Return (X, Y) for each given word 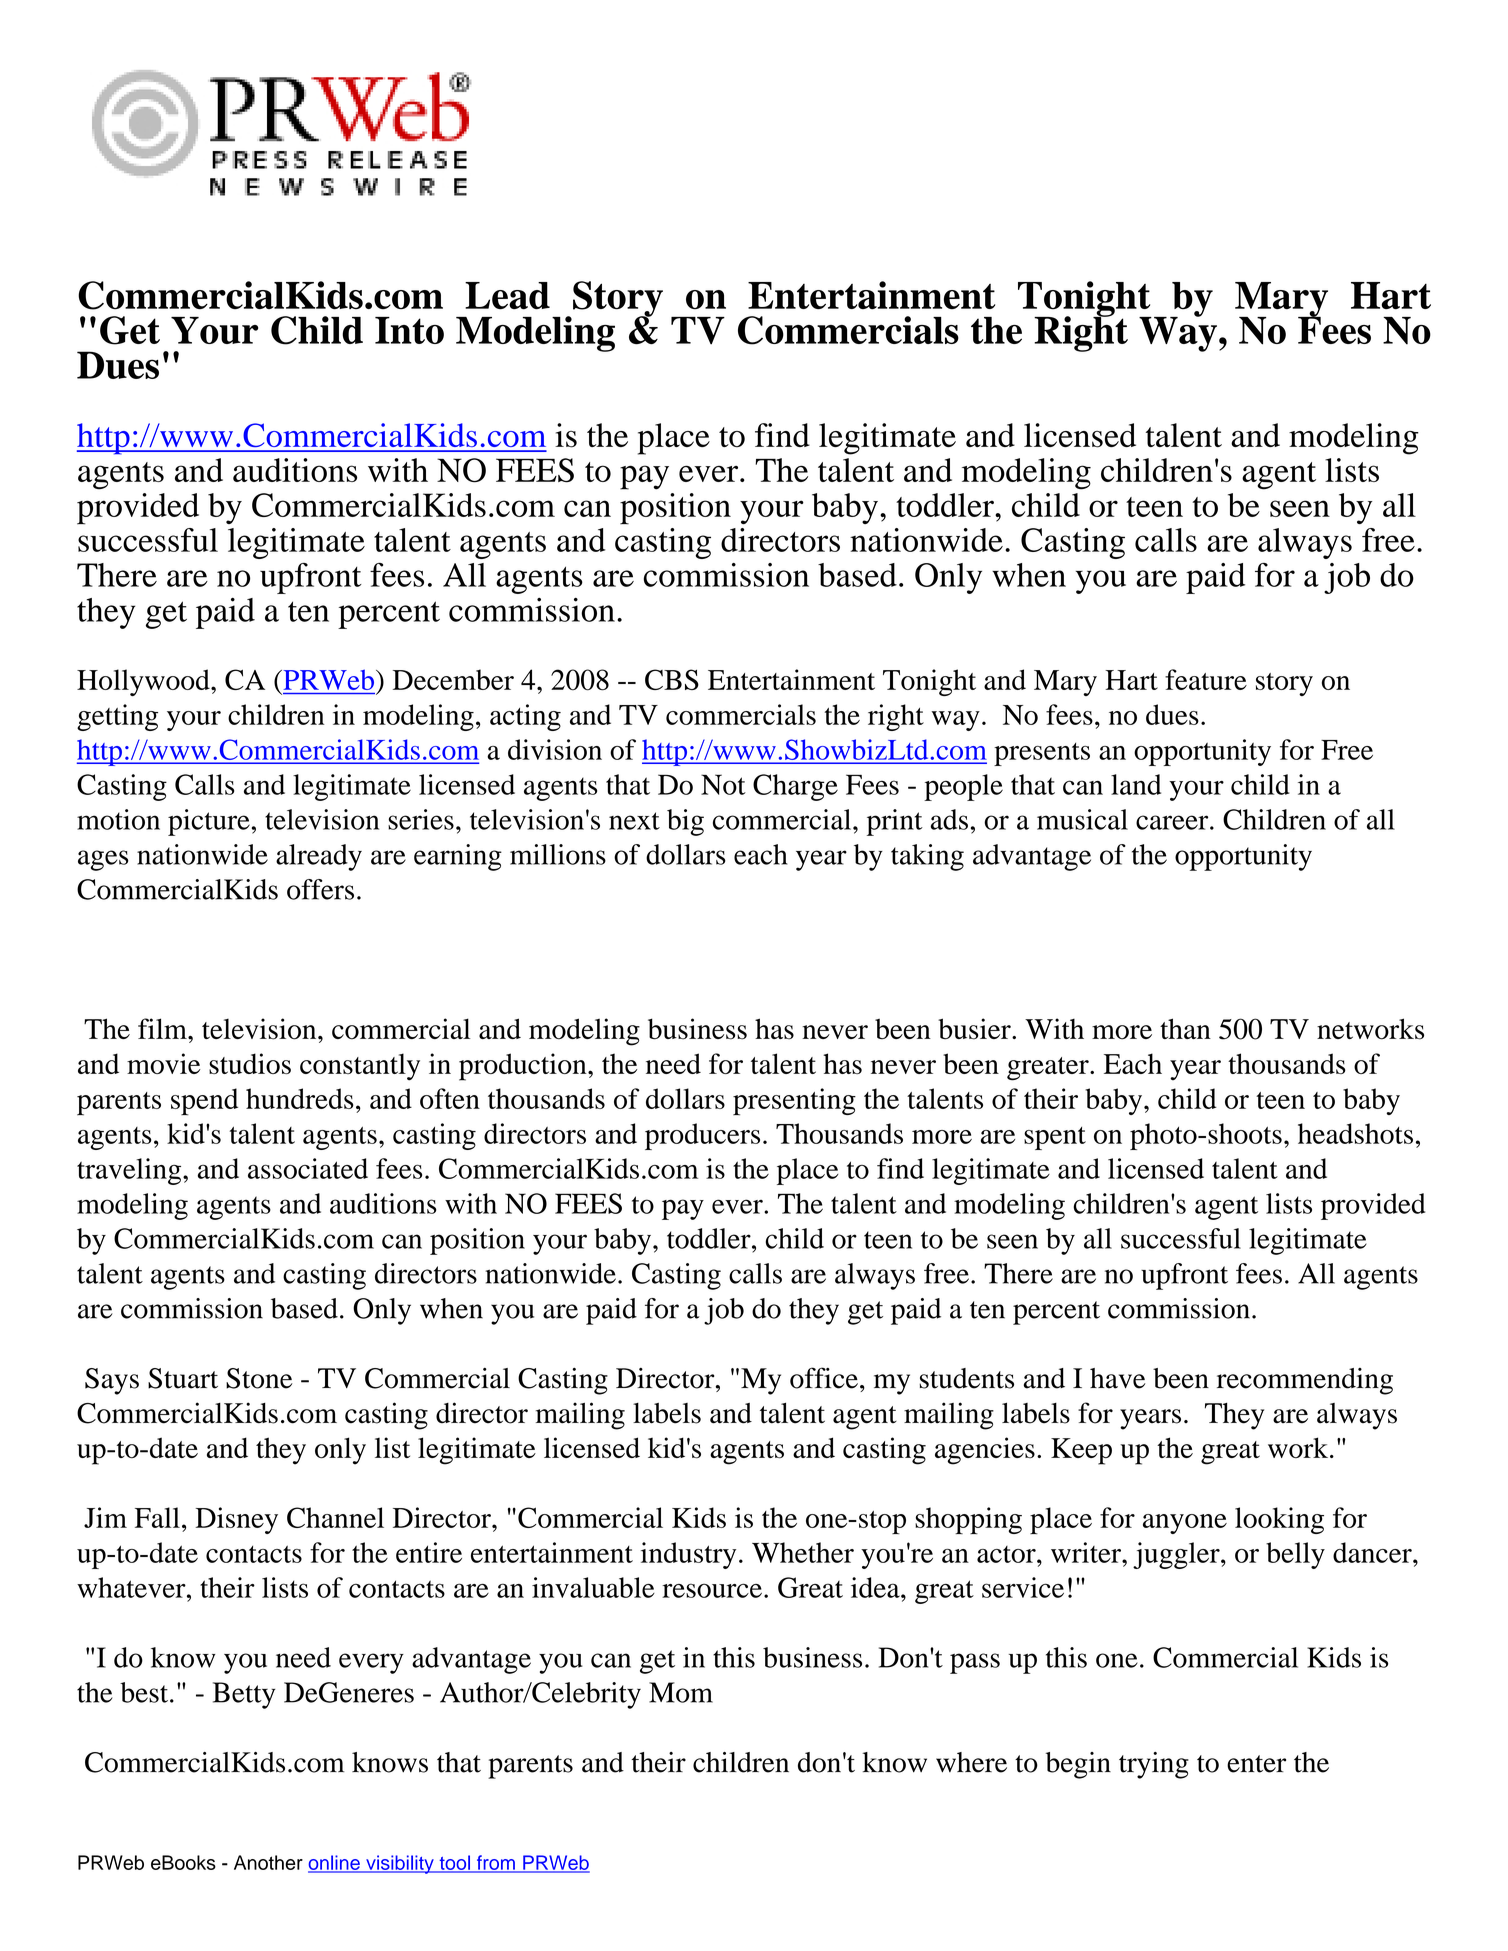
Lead (507, 296)
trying (1154, 1765)
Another (268, 1862)
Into (409, 330)
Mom (681, 1692)
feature (1206, 679)
